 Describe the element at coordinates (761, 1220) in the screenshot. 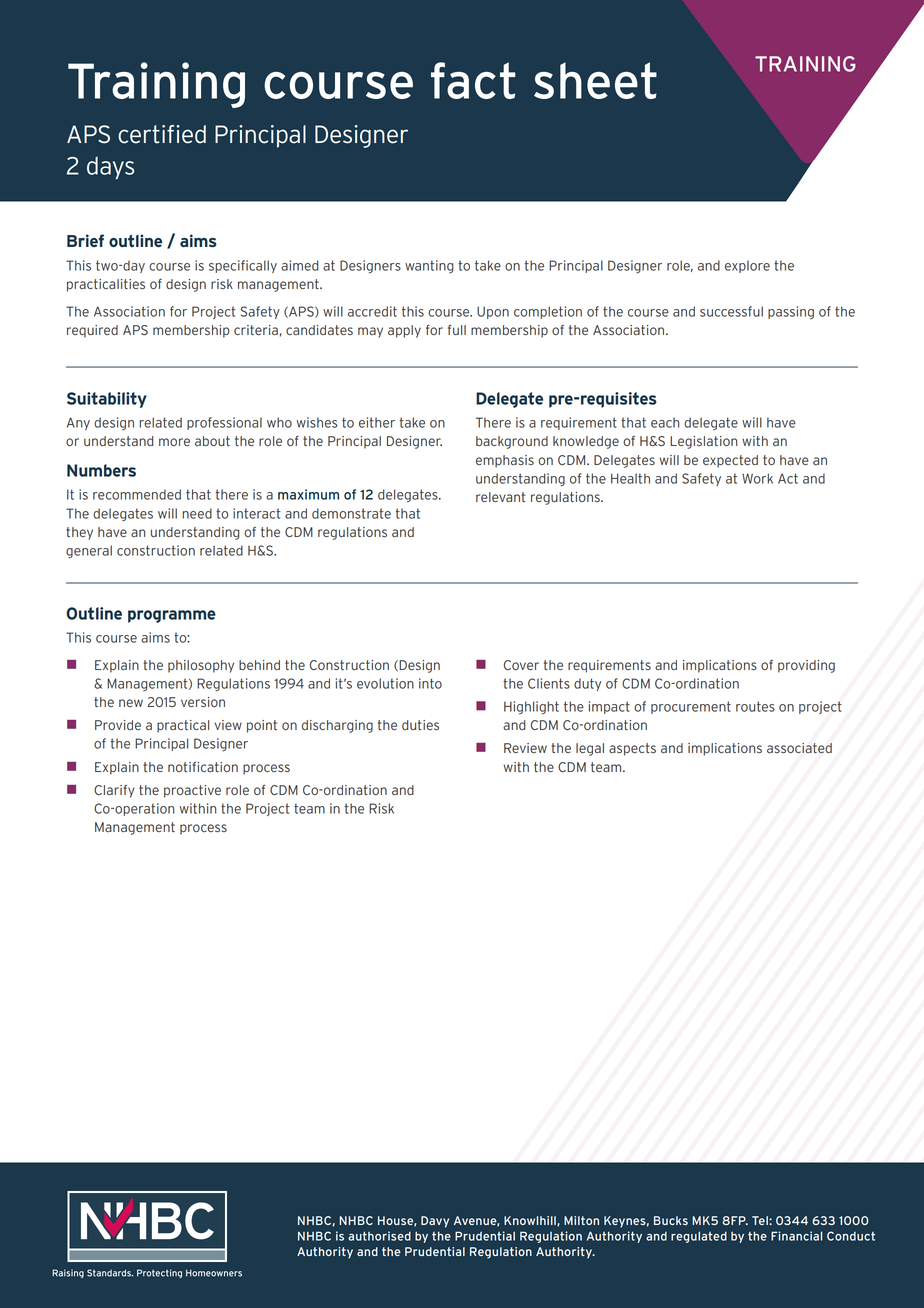

I see `Tel` at that location.
